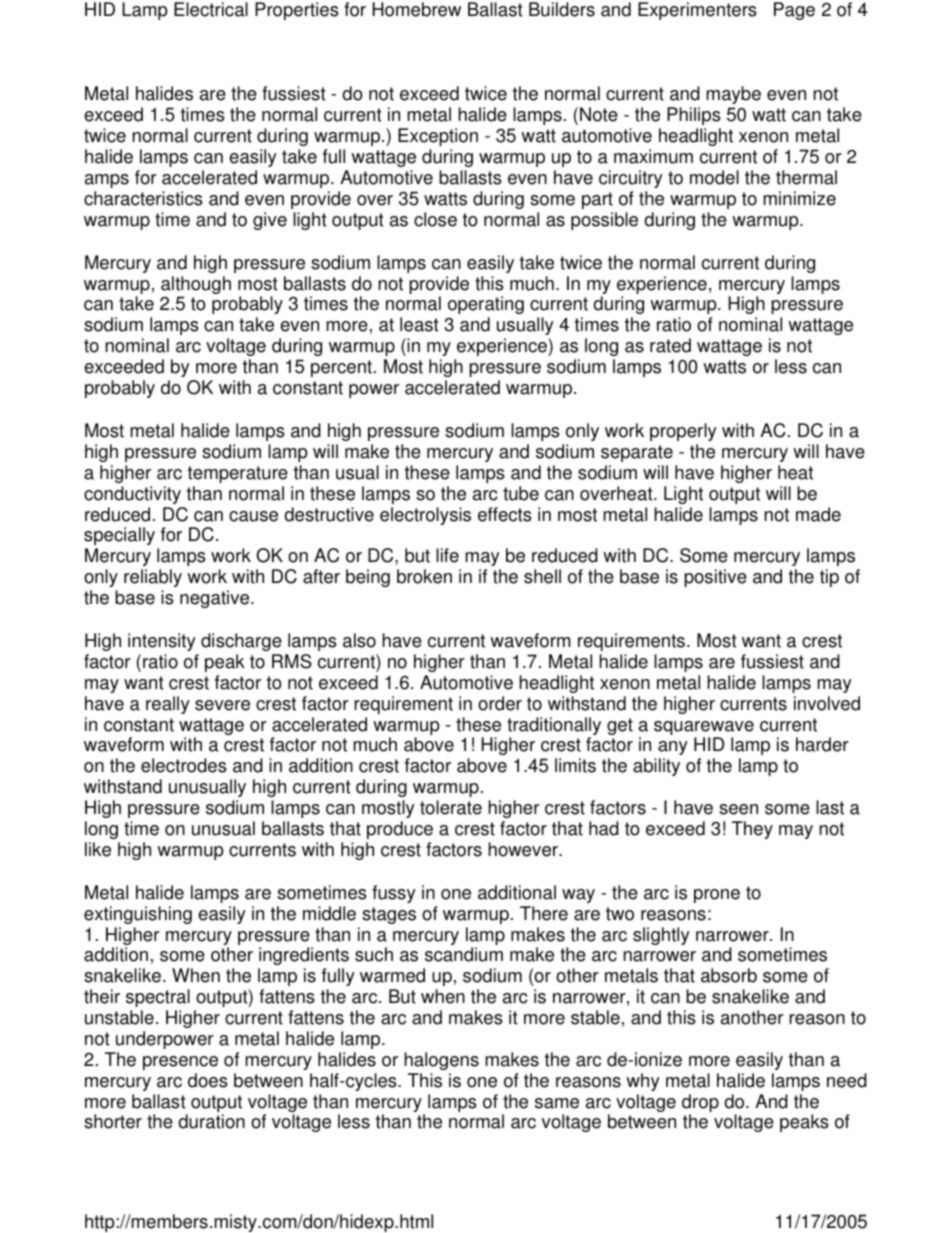  I want to click on Page, so click(794, 11).
